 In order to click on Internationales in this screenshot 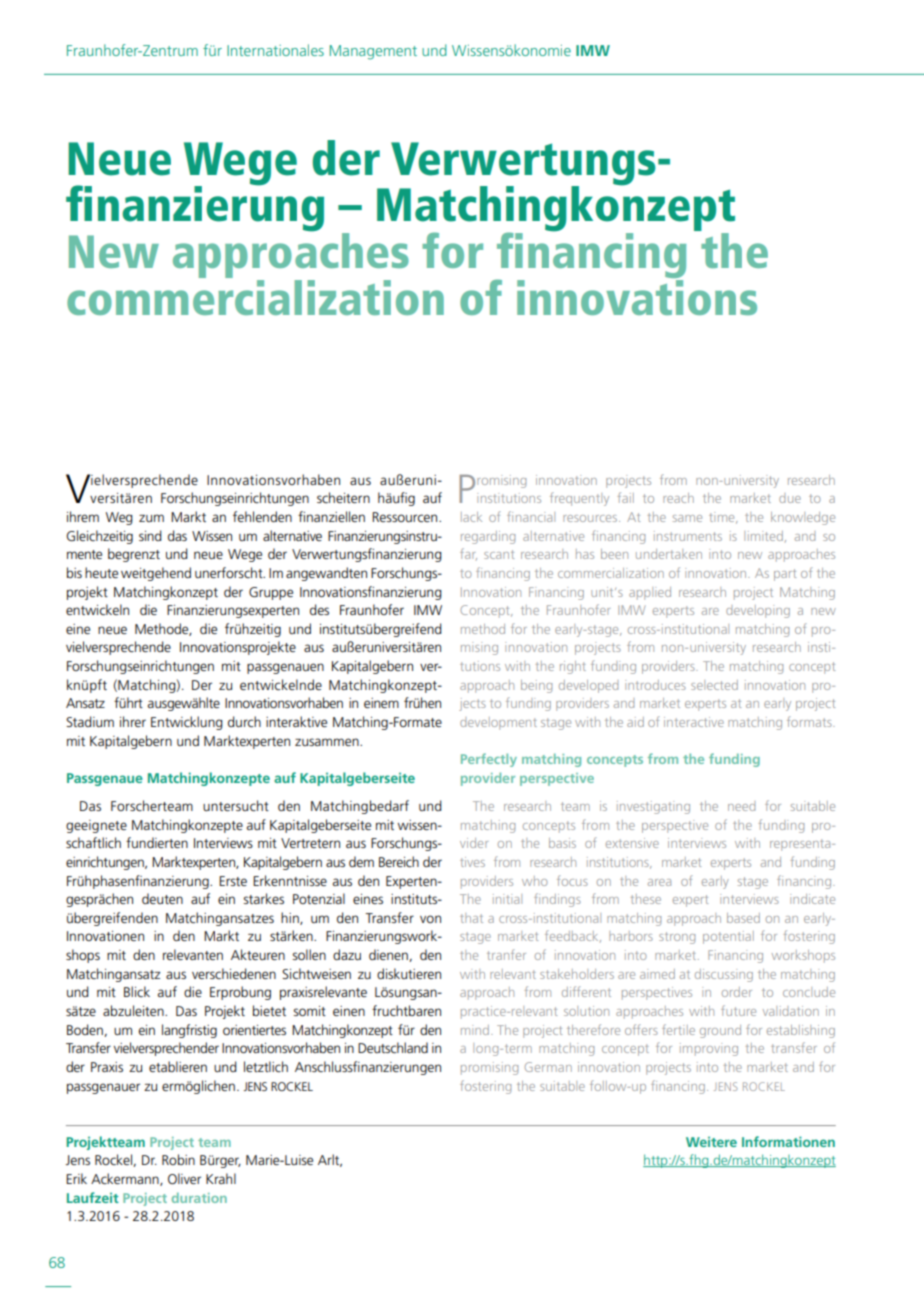, I will do `click(275, 50)`.
